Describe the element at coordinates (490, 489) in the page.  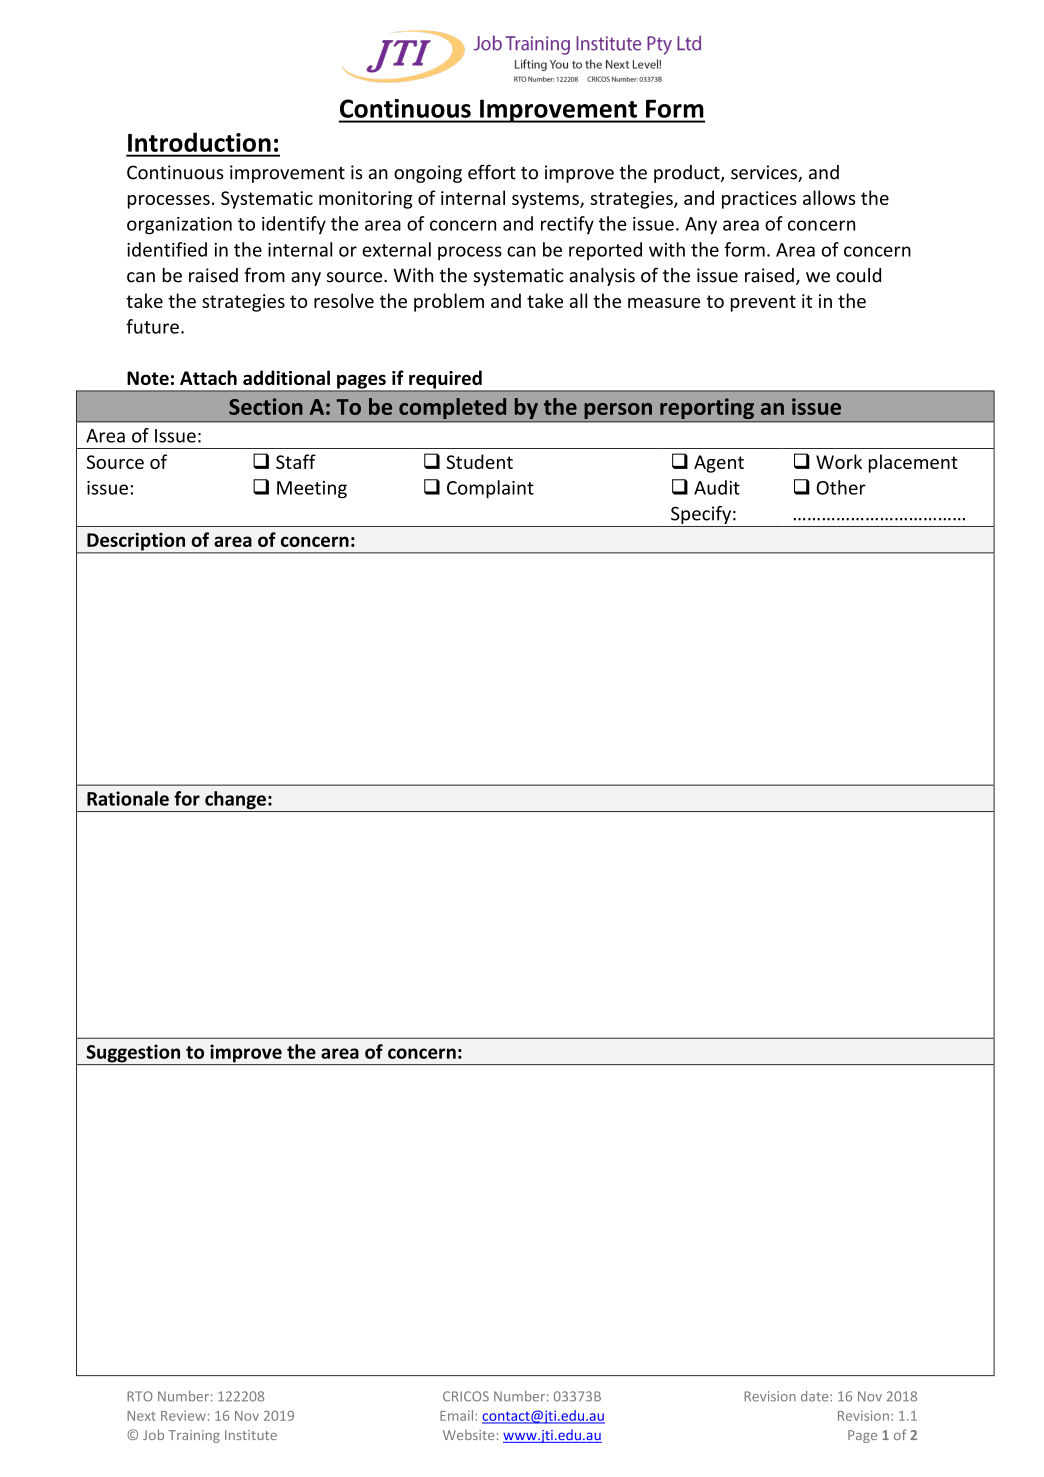
I see `Complaint` at that location.
